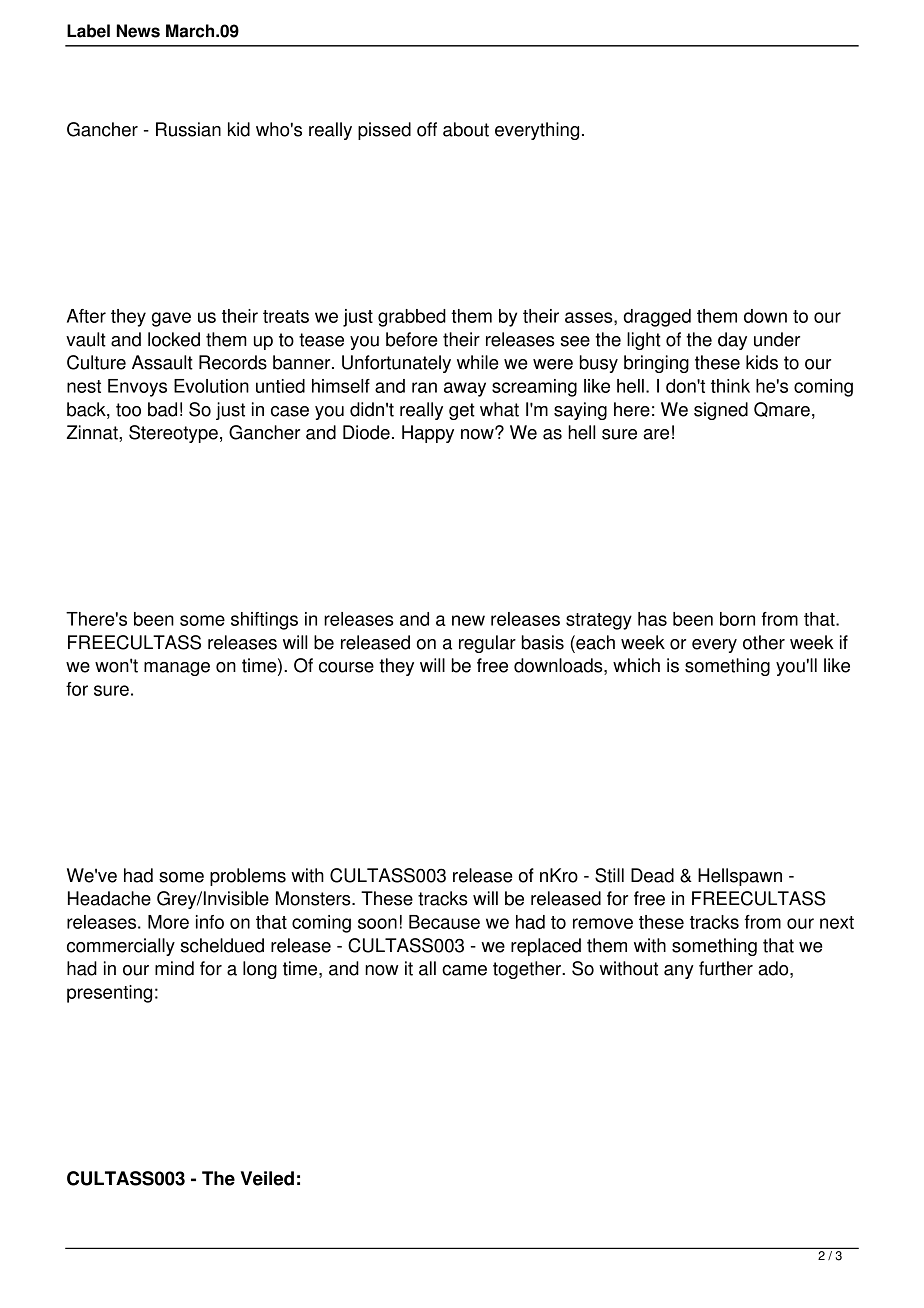  Describe the element at coordinates (427, 129) in the document. I see `off` at that location.
